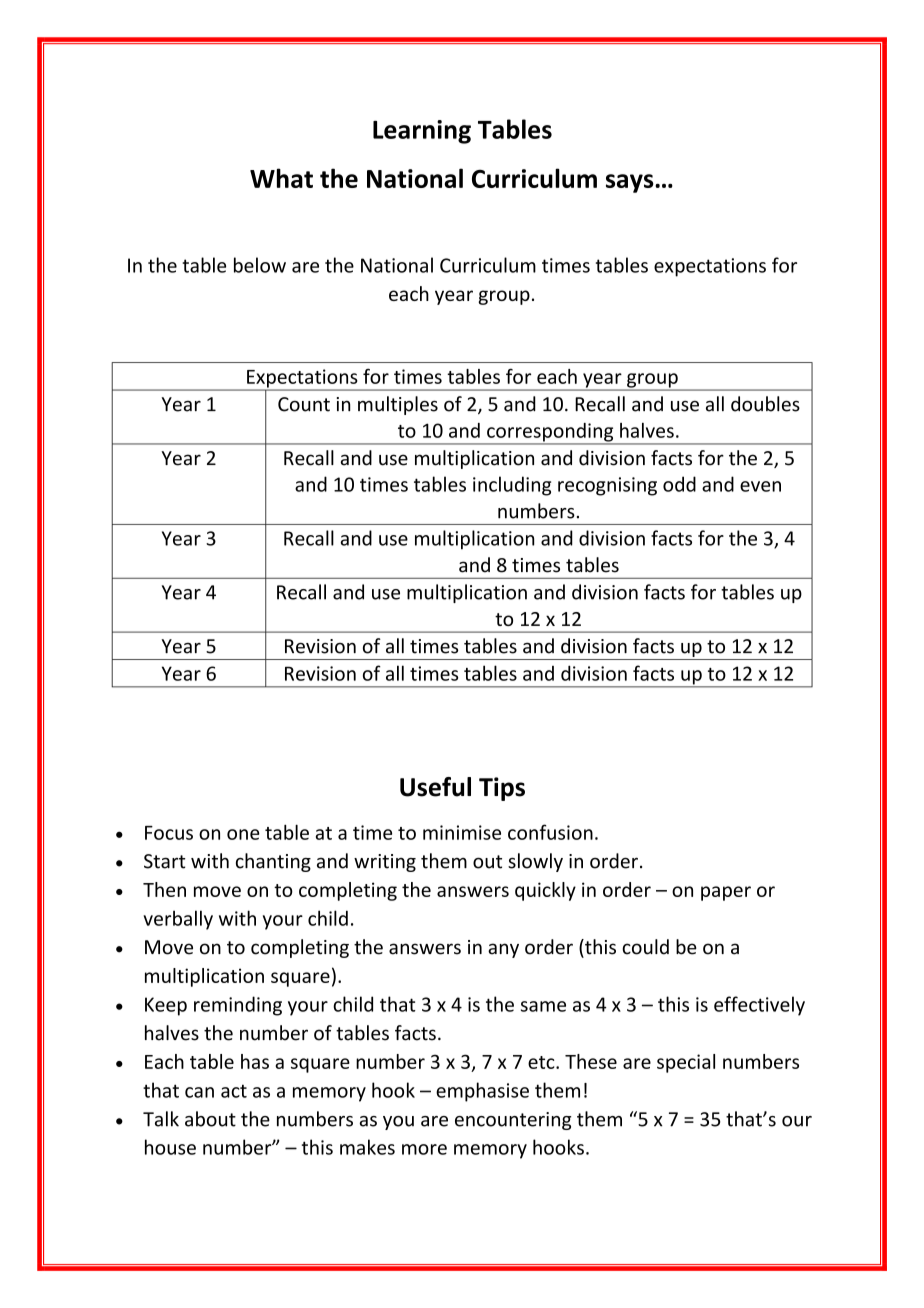 The width and height of the screenshot is (924, 1308). What do you see at coordinates (765, 404) in the screenshot?
I see `doubles` at bounding box center [765, 404].
